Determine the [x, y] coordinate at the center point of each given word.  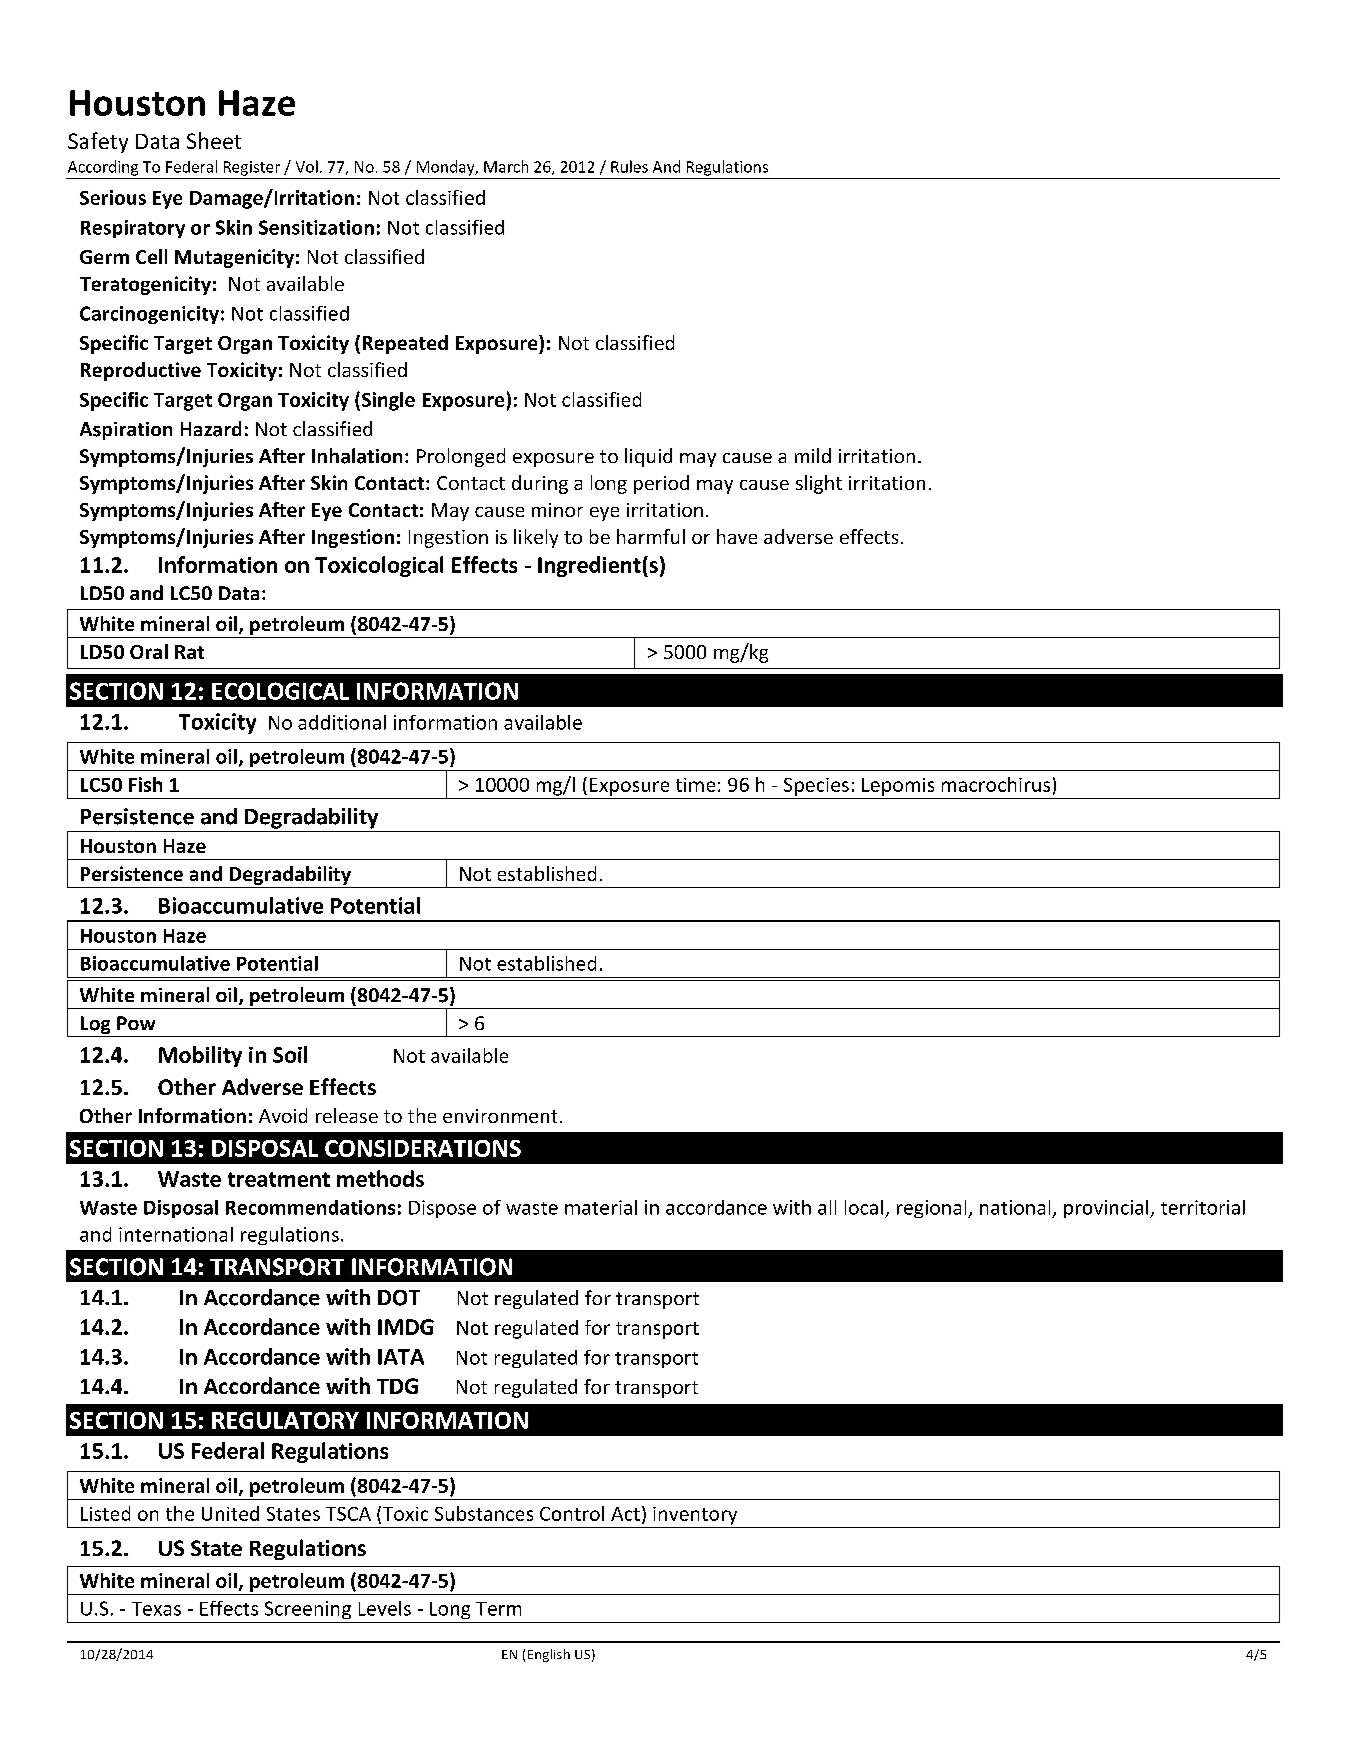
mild [813, 455]
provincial [1107, 1209]
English [549, 1655]
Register [252, 168]
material [601, 1207]
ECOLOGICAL [280, 691]
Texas [156, 1609]
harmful [651, 536]
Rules [629, 166]
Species [816, 787]
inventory [695, 1516]
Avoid [283, 1115]
